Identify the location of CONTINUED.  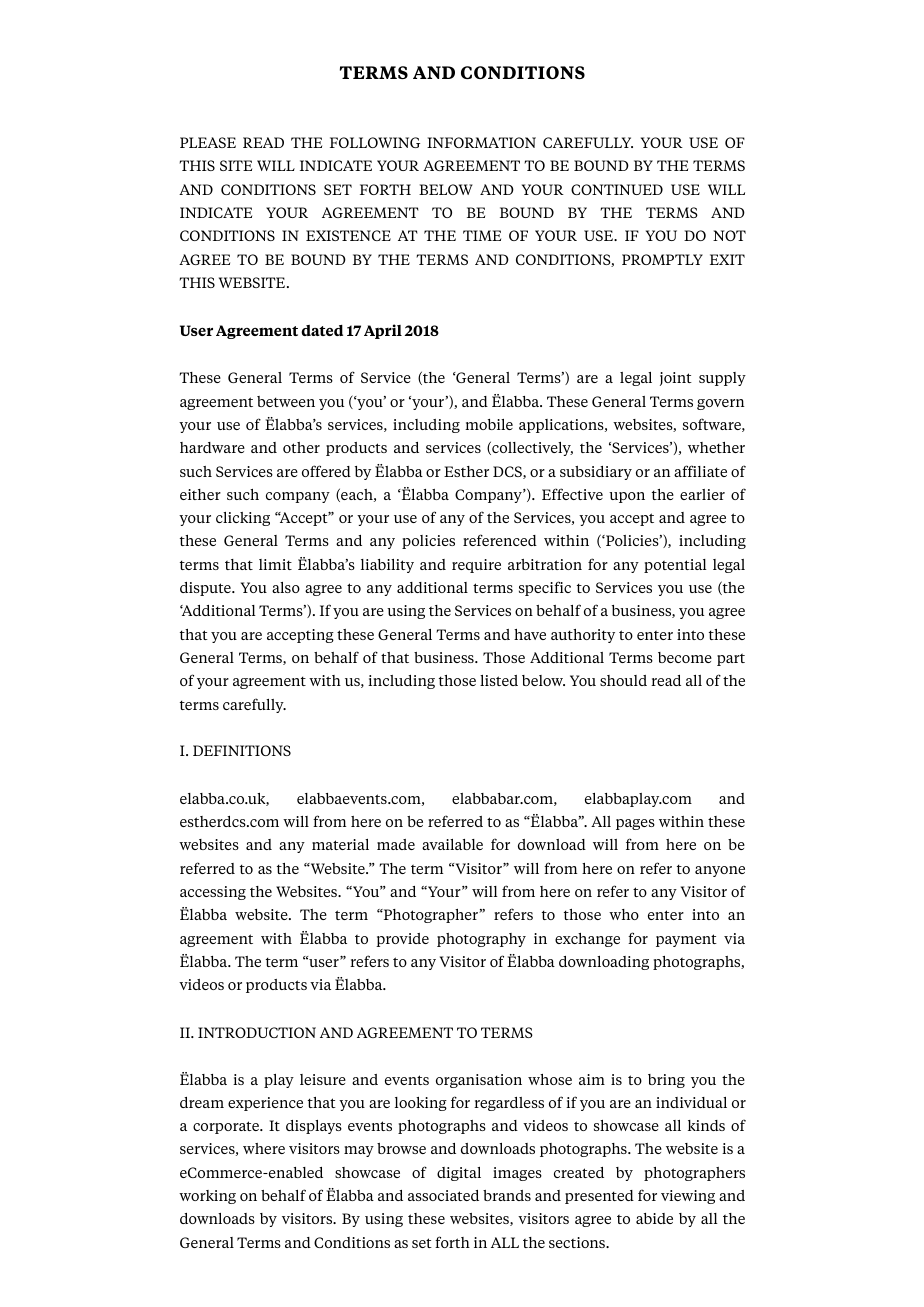
(617, 189).
